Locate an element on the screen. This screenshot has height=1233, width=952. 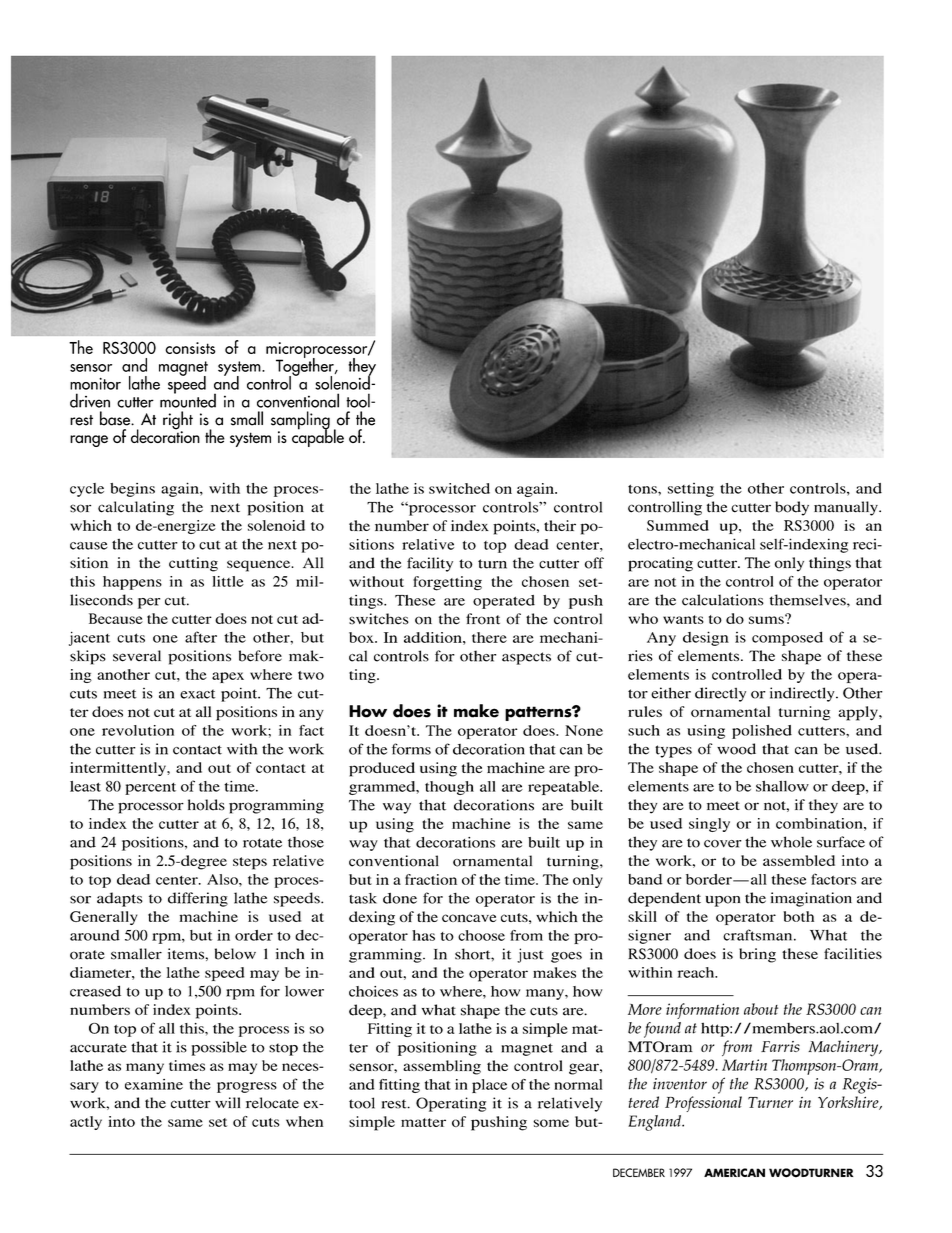
consists is located at coordinates (190, 348).
